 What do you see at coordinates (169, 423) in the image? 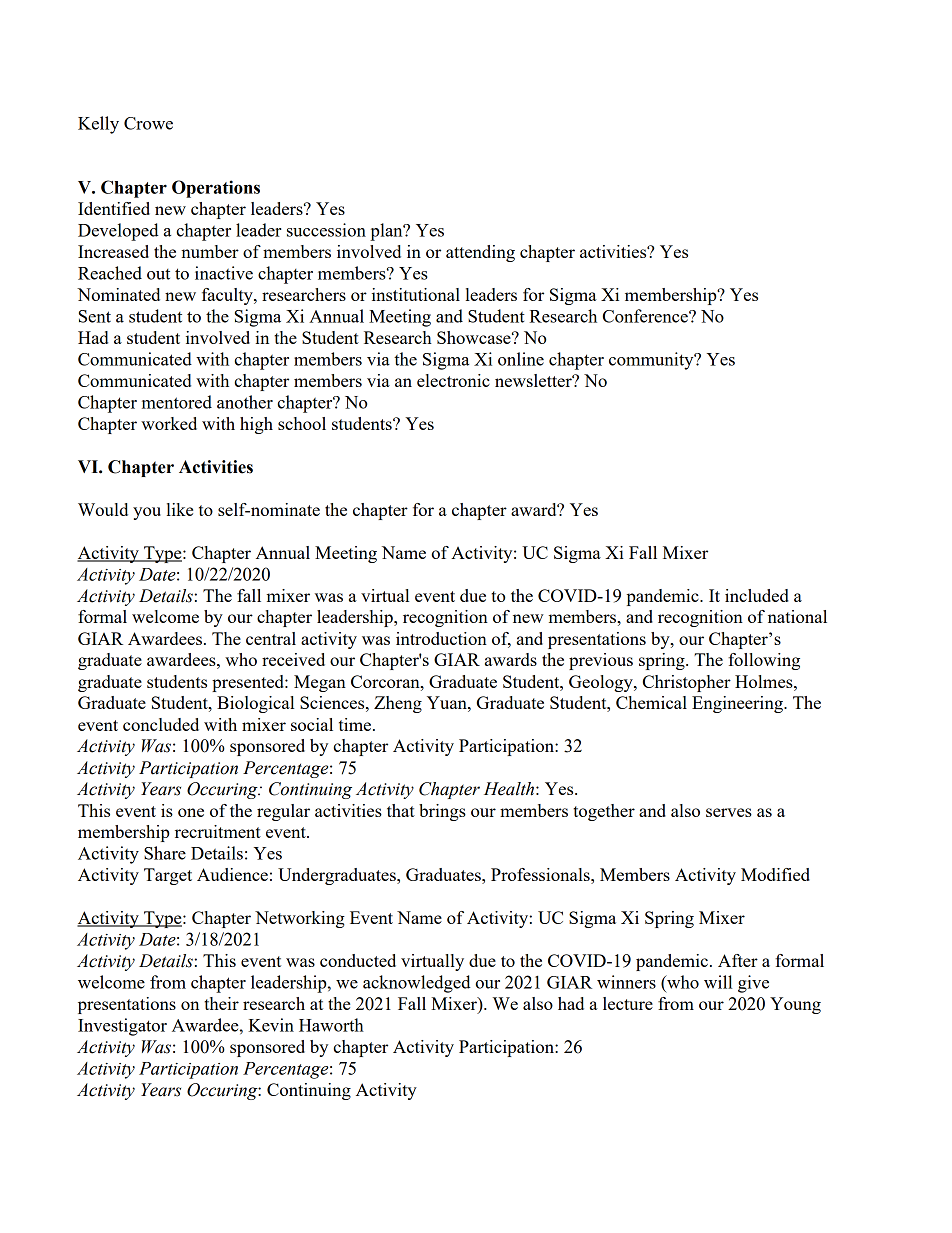
I see `worked` at bounding box center [169, 423].
